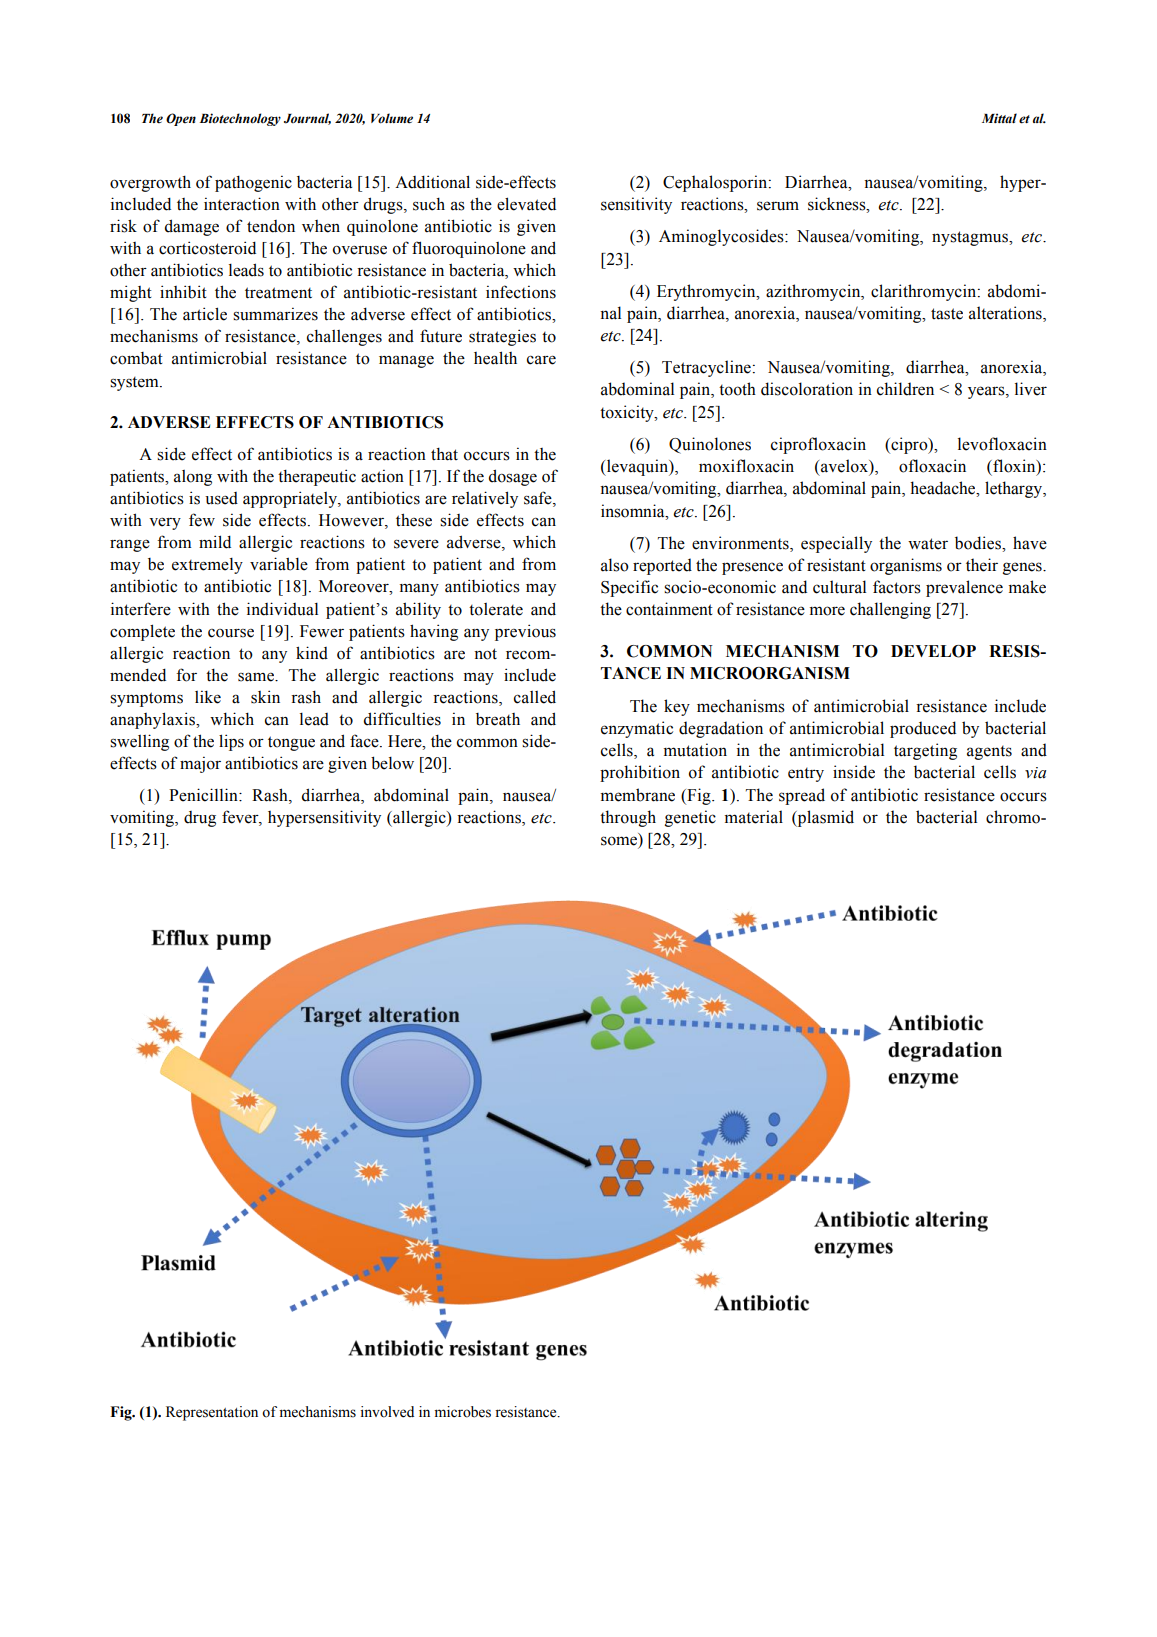  What do you see at coordinates (905, 389) in the screenshot?
I see `children` at bounding box center [905, 389].
